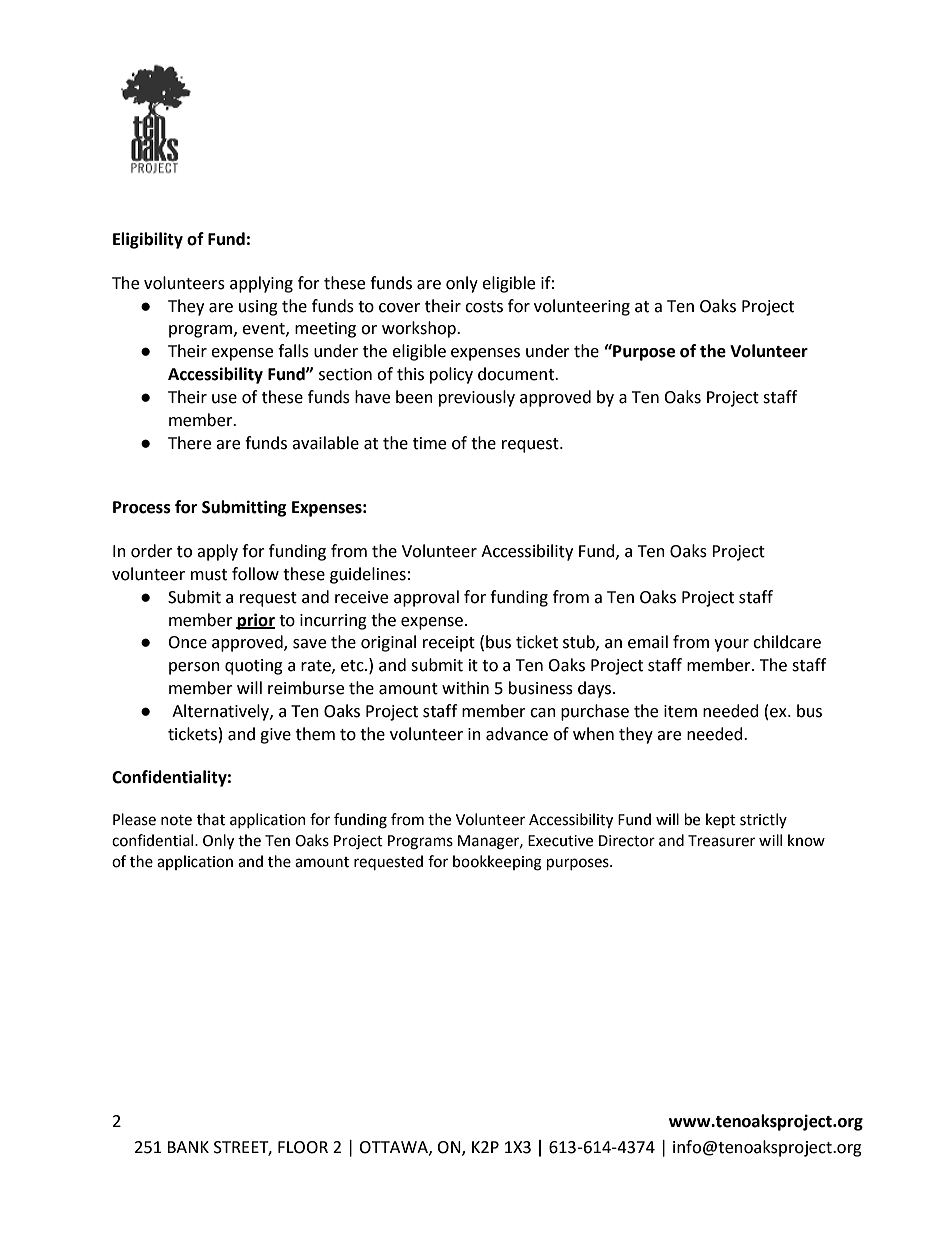 The width and height of the image is (952, 1233). What do you see at coordinates (497, 863) in the image?
I see `bookkeeping` at bounding box center [497, 863].
